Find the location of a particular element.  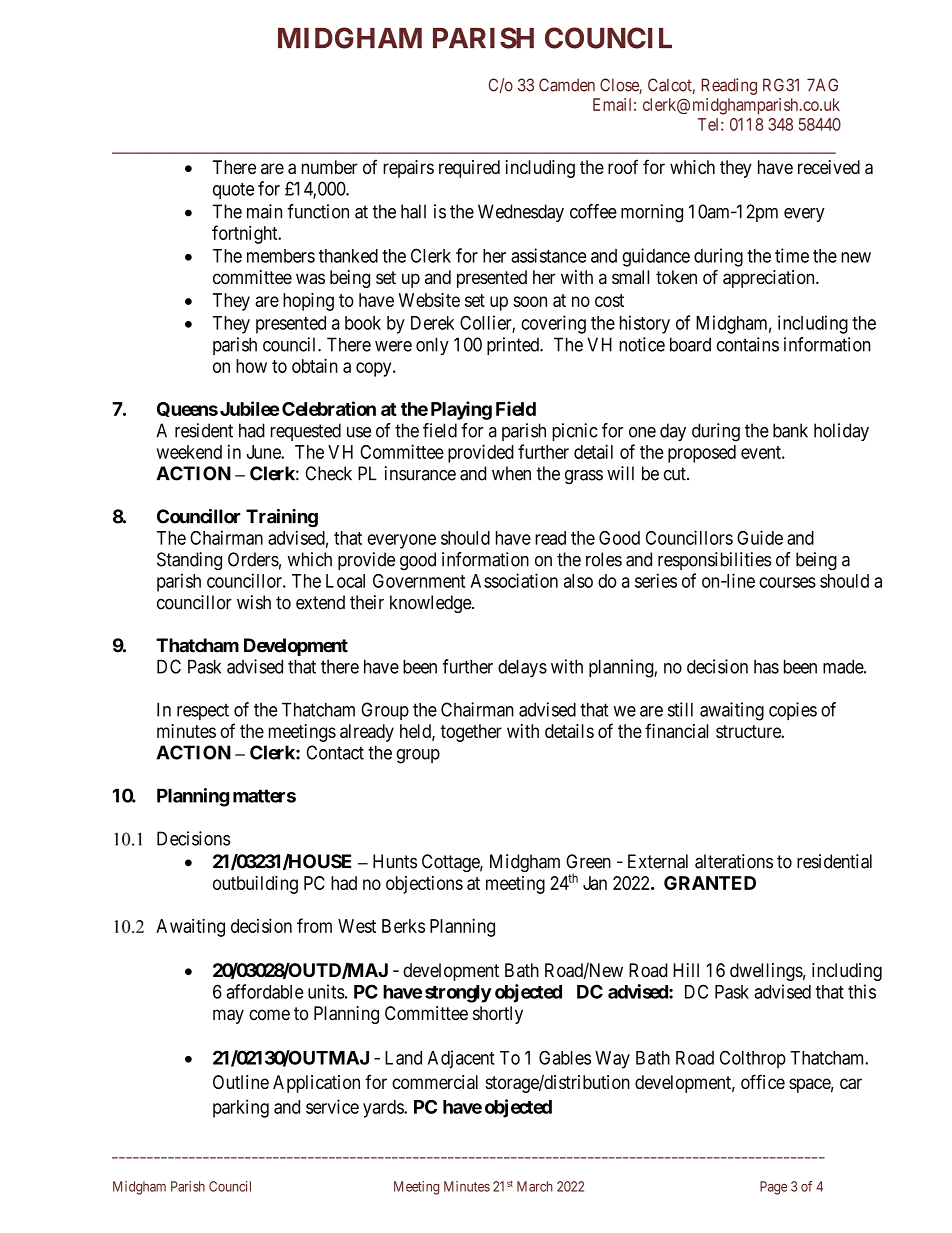

delays is located at coordinates (522, 668).
